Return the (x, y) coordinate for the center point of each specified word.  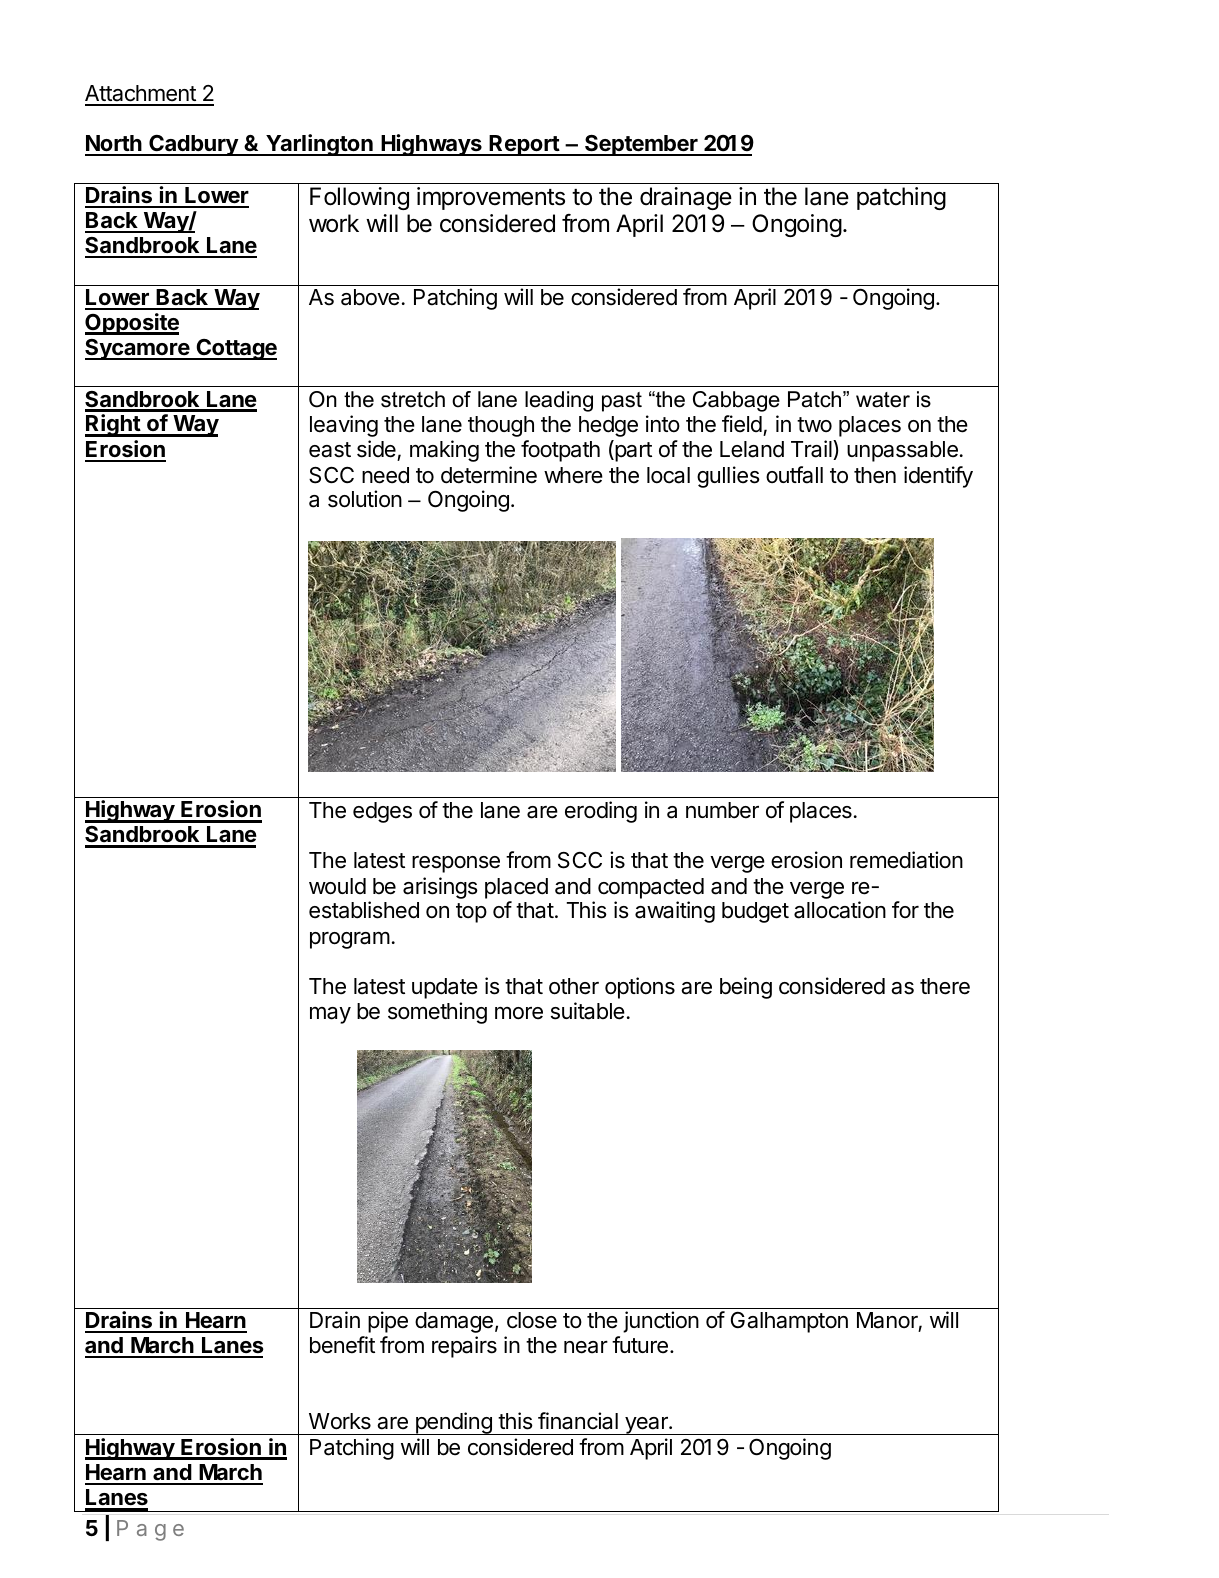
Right (113, 425)
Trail (812, 450)
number (722, 810)
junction (661, 1322)
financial (578, 1421)
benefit (342, 1345)
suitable (588, 1011)
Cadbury (193, 145)
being (746, 988)
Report (524, 145)
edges (382, 812)
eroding (601, 812)
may (330, 1015)
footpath (560, 451)
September (641, 145)
